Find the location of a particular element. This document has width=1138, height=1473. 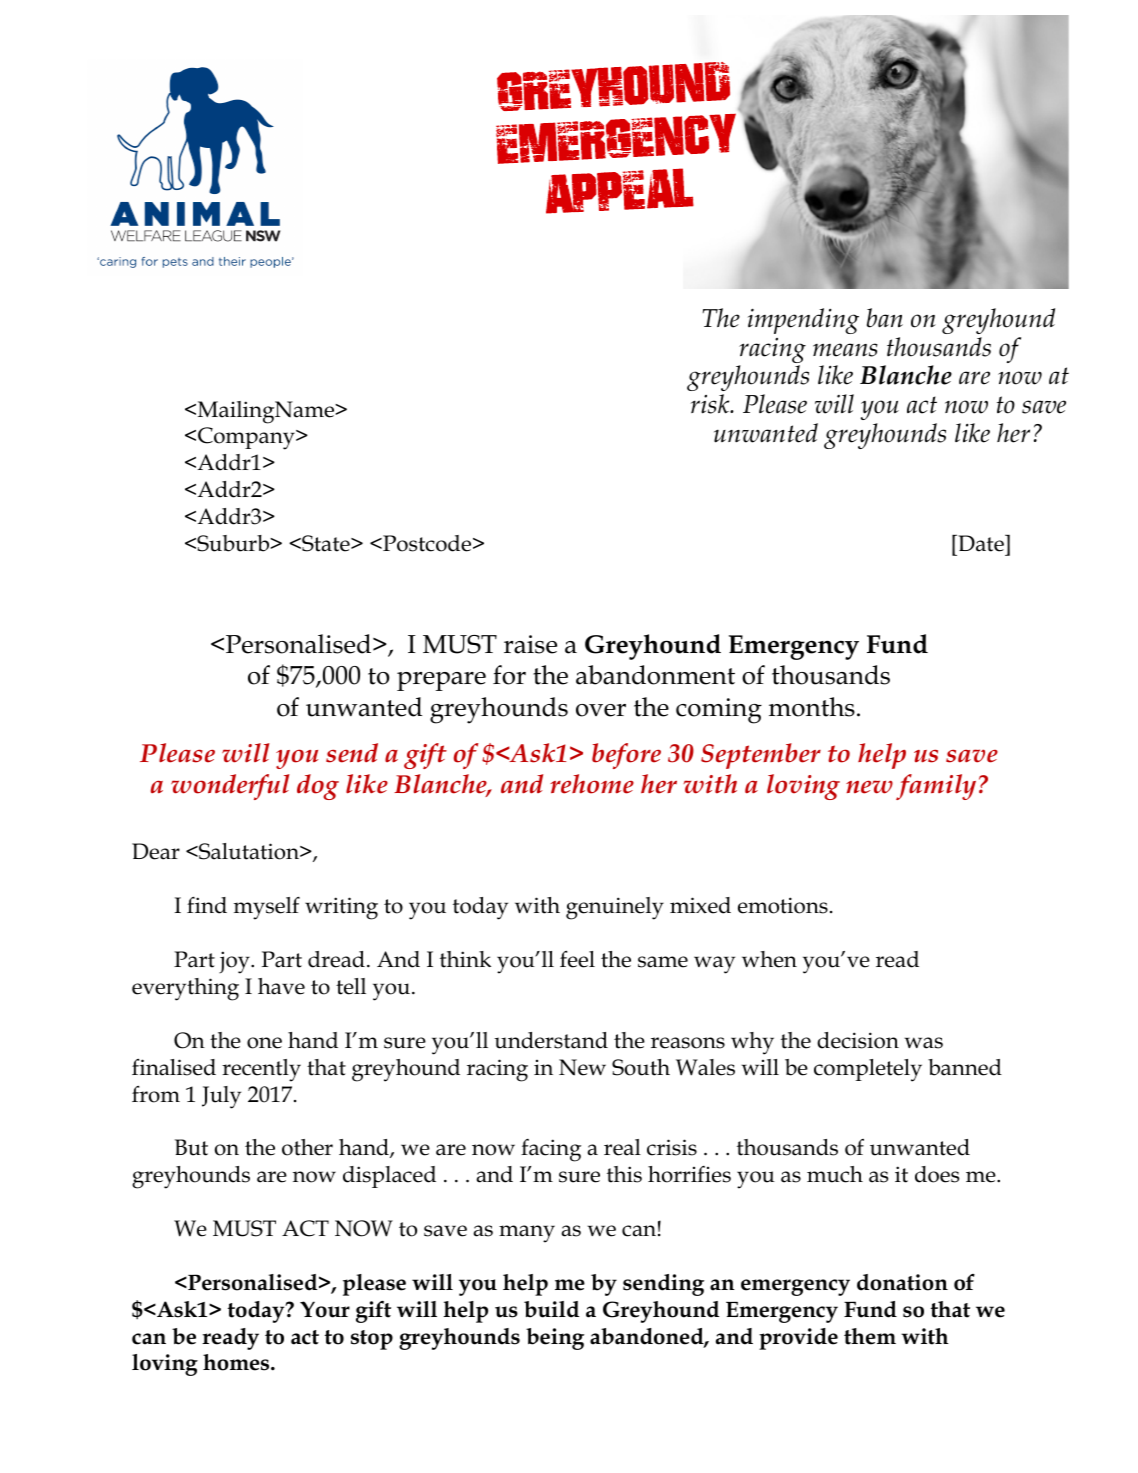

Date is located at coordinates (981, 543).
